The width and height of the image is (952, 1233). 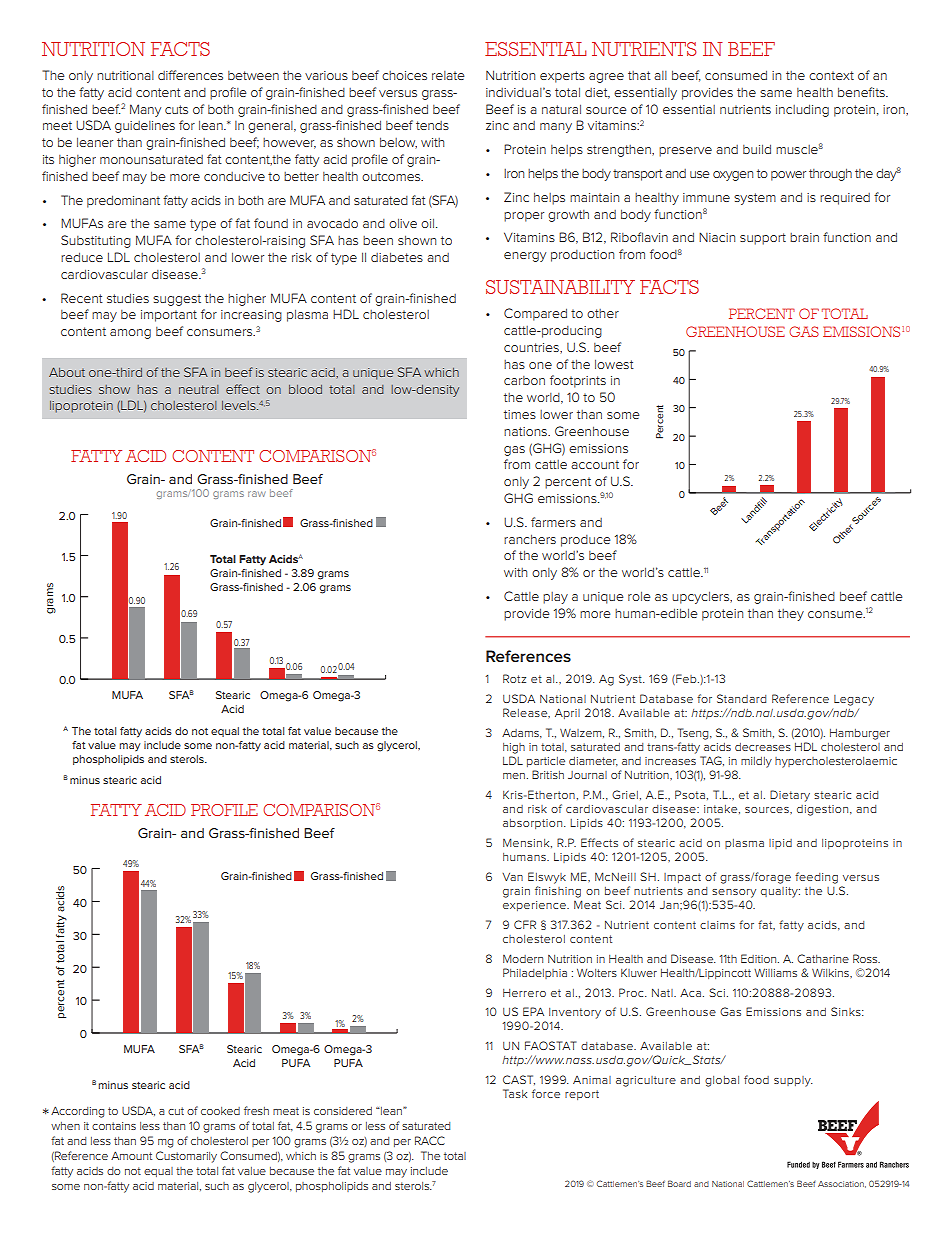 I want to click on nations, so click(x=526, y=431).
